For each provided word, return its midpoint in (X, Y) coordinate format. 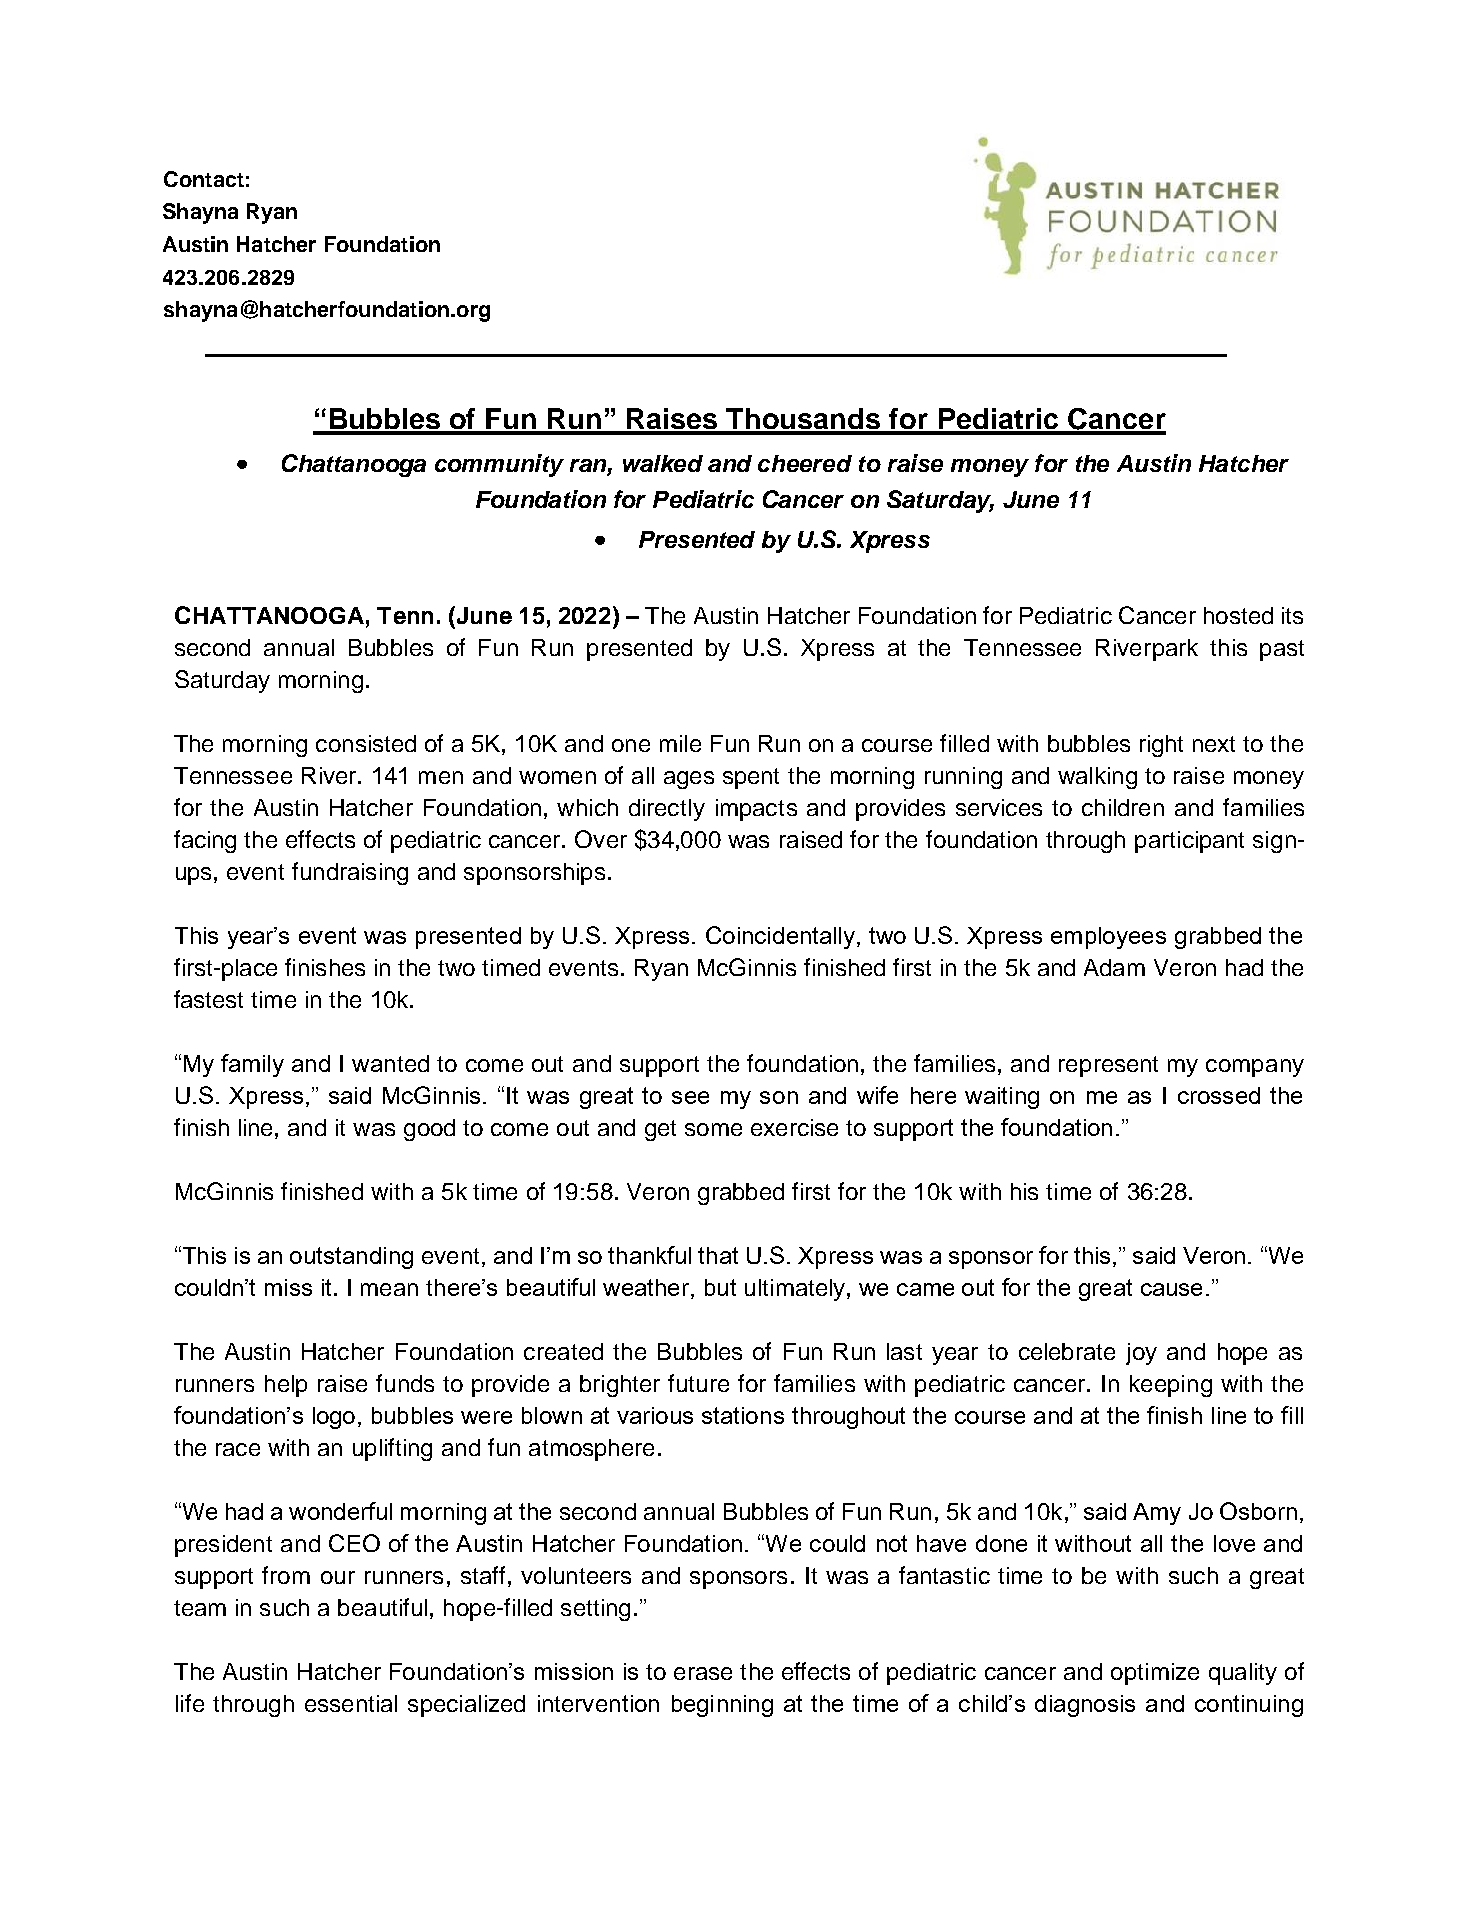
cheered (805, 463)
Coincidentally (780, 937)
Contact (204, 179)
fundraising (350, 873)
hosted (1238, 615)
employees (1108, 938)
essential (351, 1703)
